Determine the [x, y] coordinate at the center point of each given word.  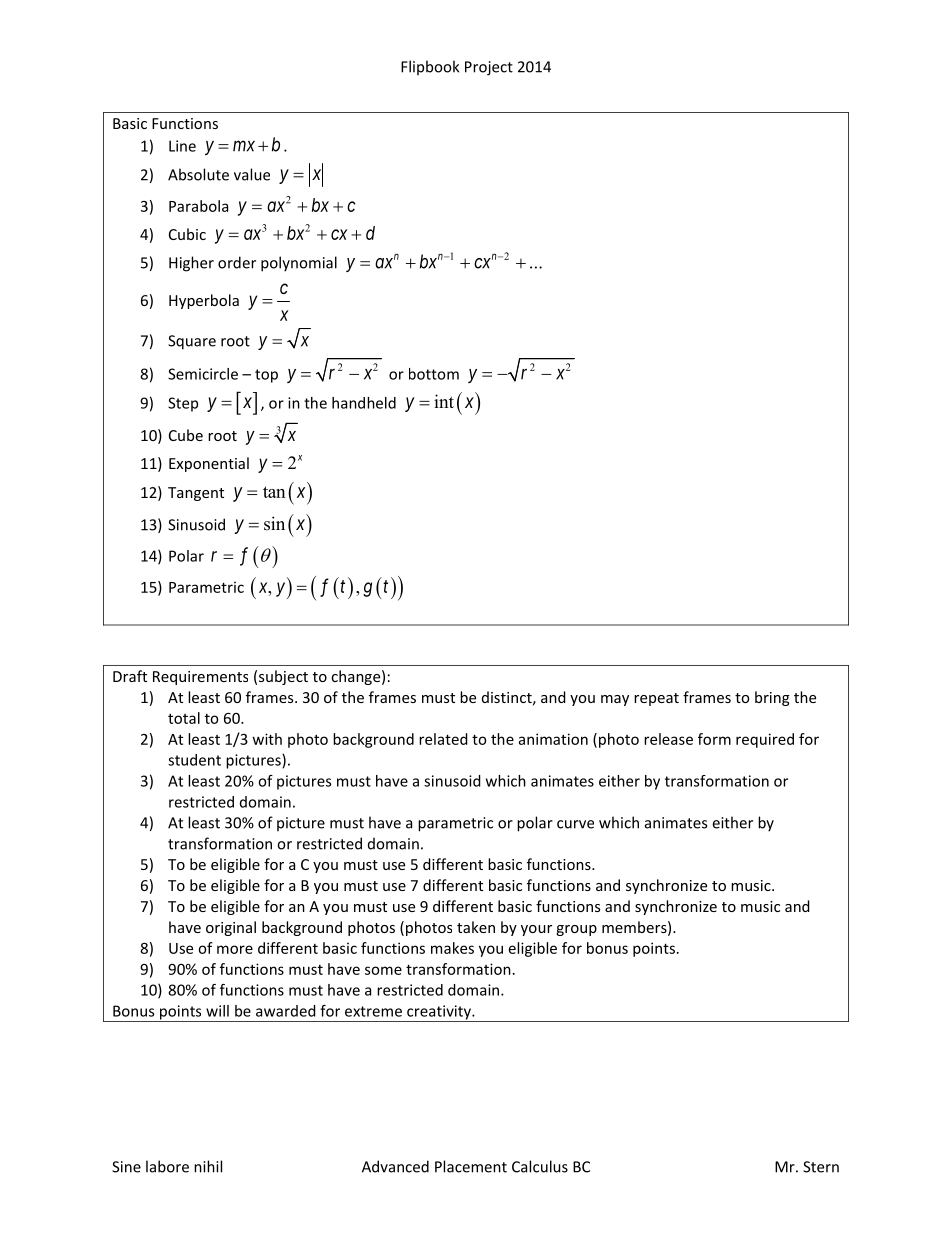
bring [772, 698]
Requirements [200, 678]
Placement [471, 1166]
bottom [434, 374]
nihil [208, 1166]
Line [182, 146]
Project [489, 68]
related [443, 739]
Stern [821, 1167]
